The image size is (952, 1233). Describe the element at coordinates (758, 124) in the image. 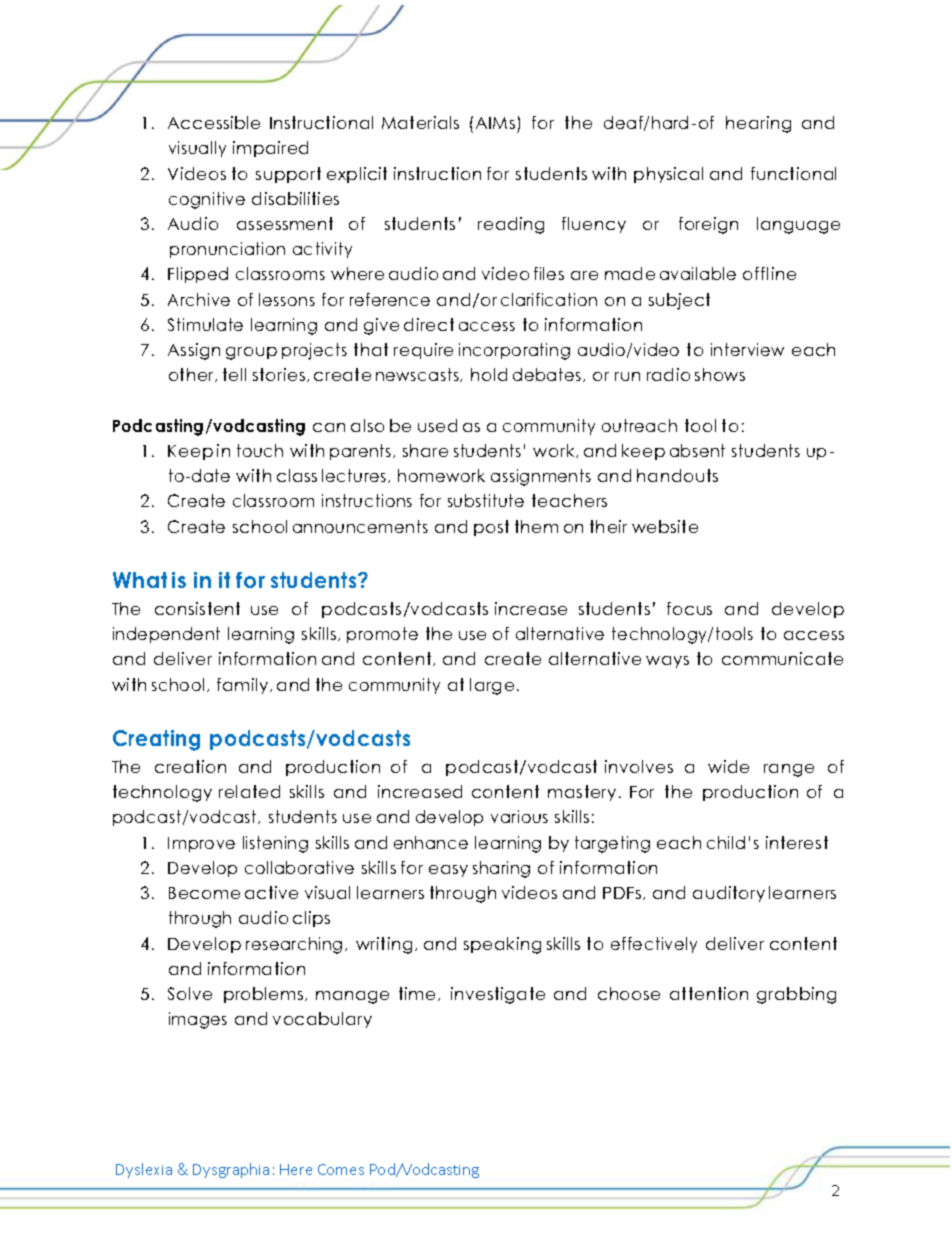

I see `hearing` at that location.
